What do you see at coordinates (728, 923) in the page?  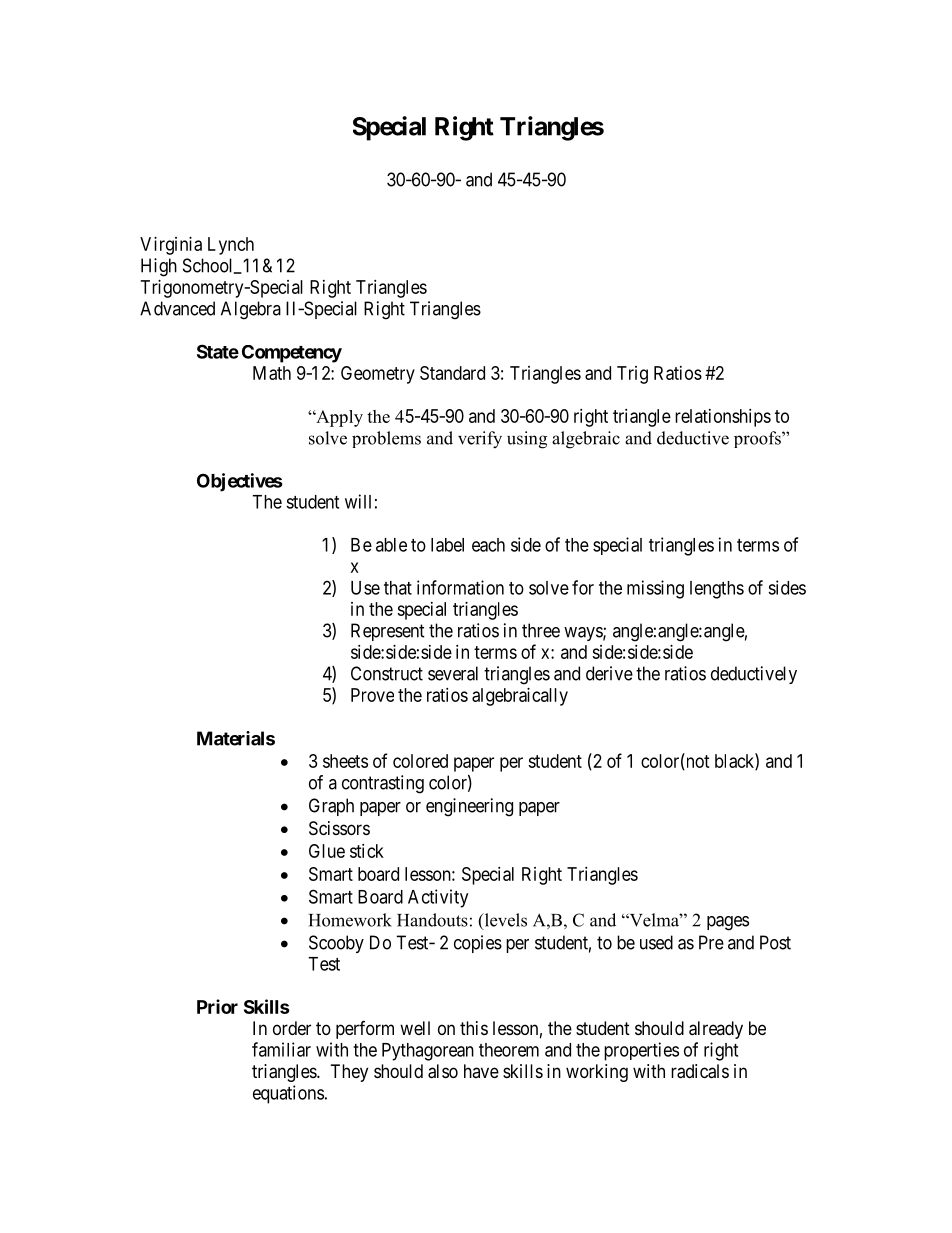 I see `pages` at bounding box center [728, 923].
